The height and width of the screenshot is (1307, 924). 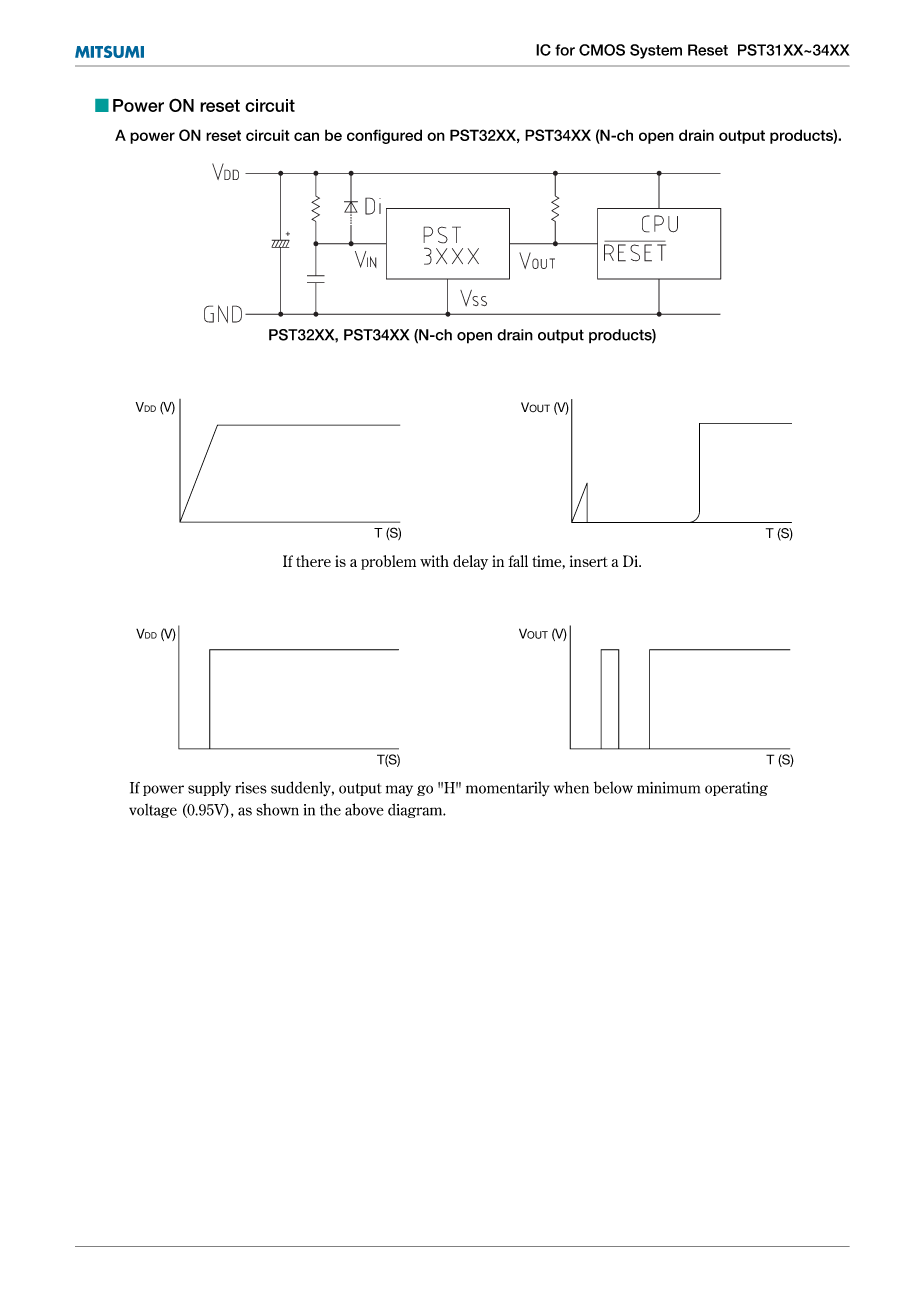 What do you see at coordinates (384, 136) in the screenshot?
I see `configured` at bounding box center [384, 136].
